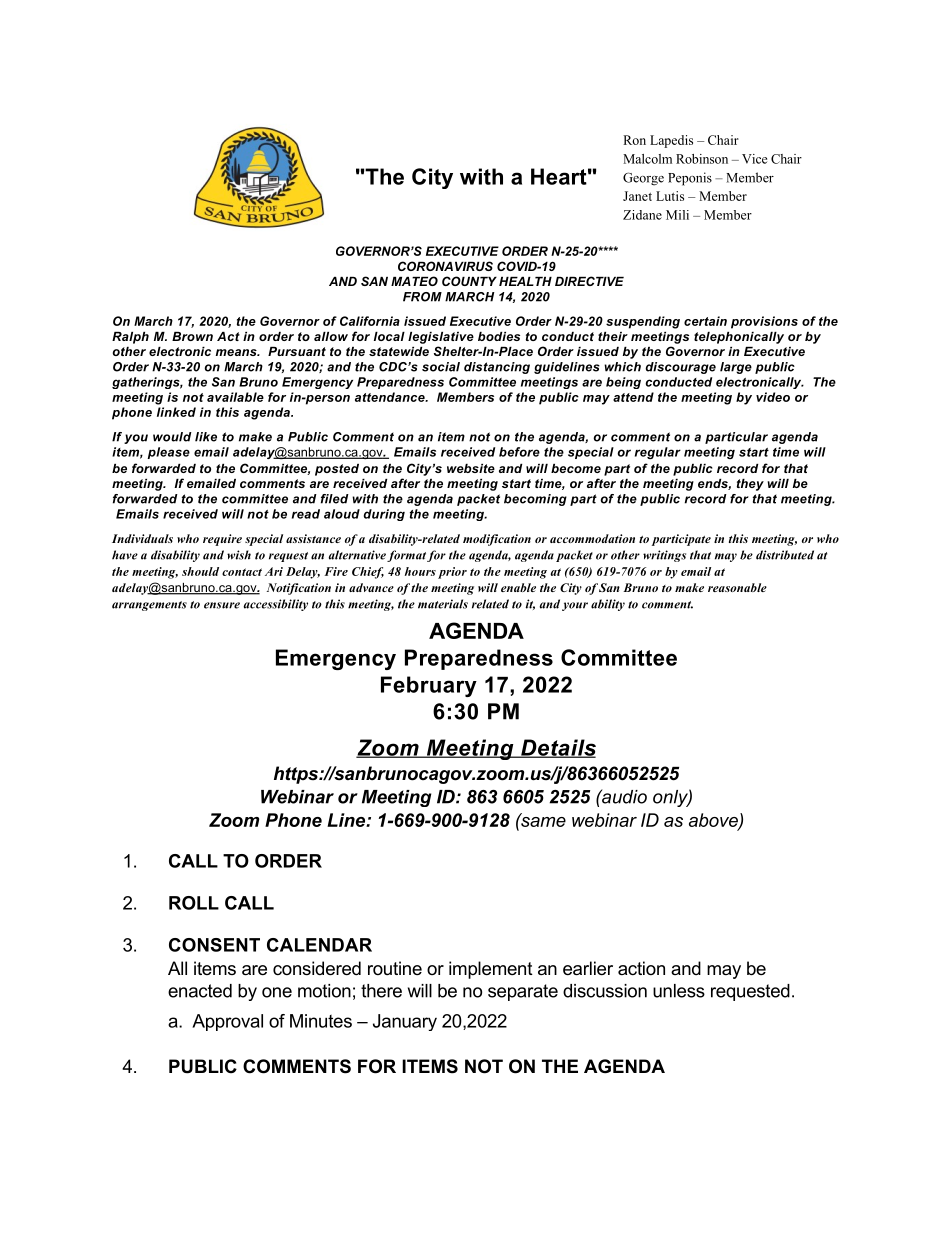 The image size is (952, 1233). What do you see at coordinates (737, 587) in the screenshot?
I see `reasonable` at bounding box center [737, 587].
